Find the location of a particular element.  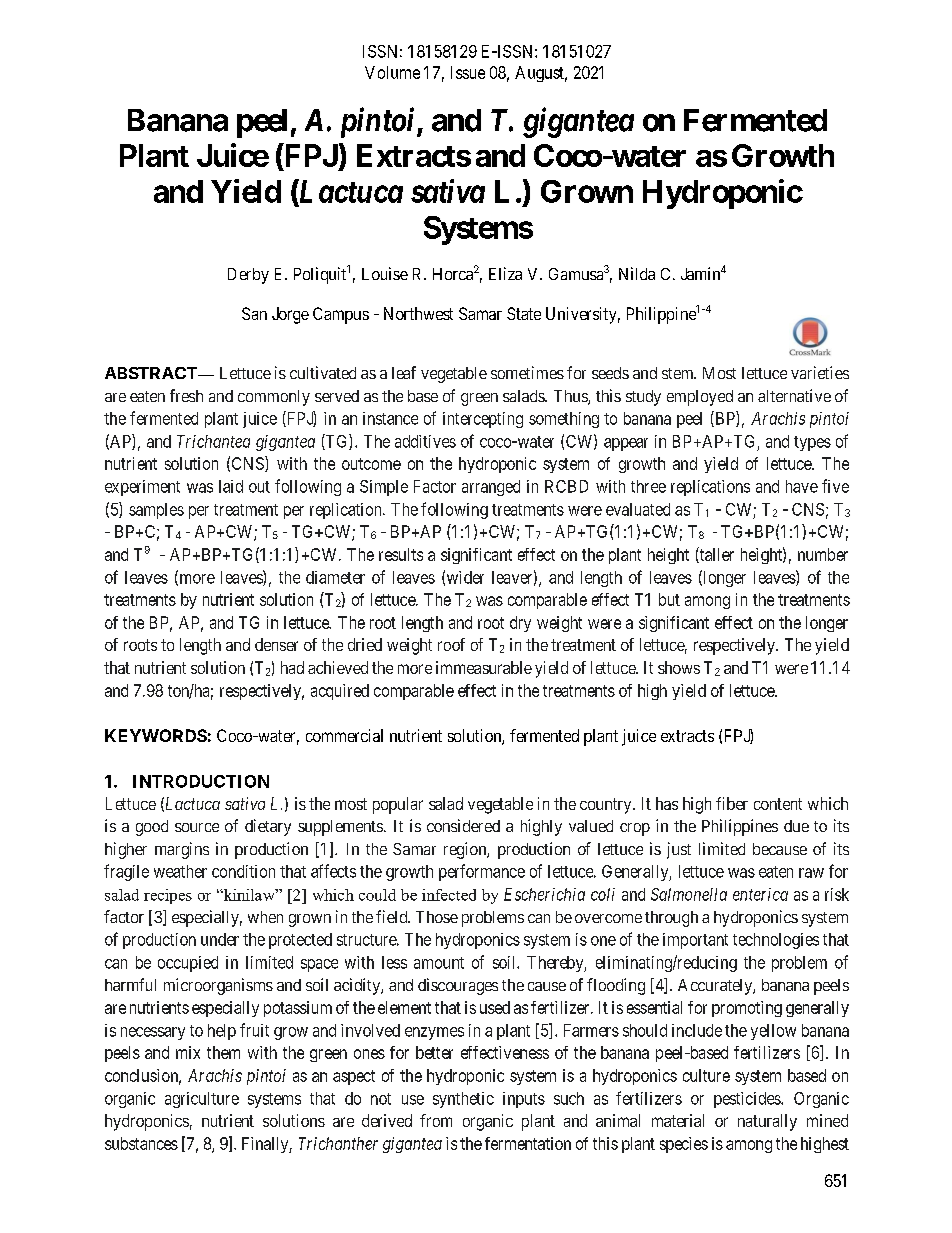

laid is located at coordinates (231, 486).
